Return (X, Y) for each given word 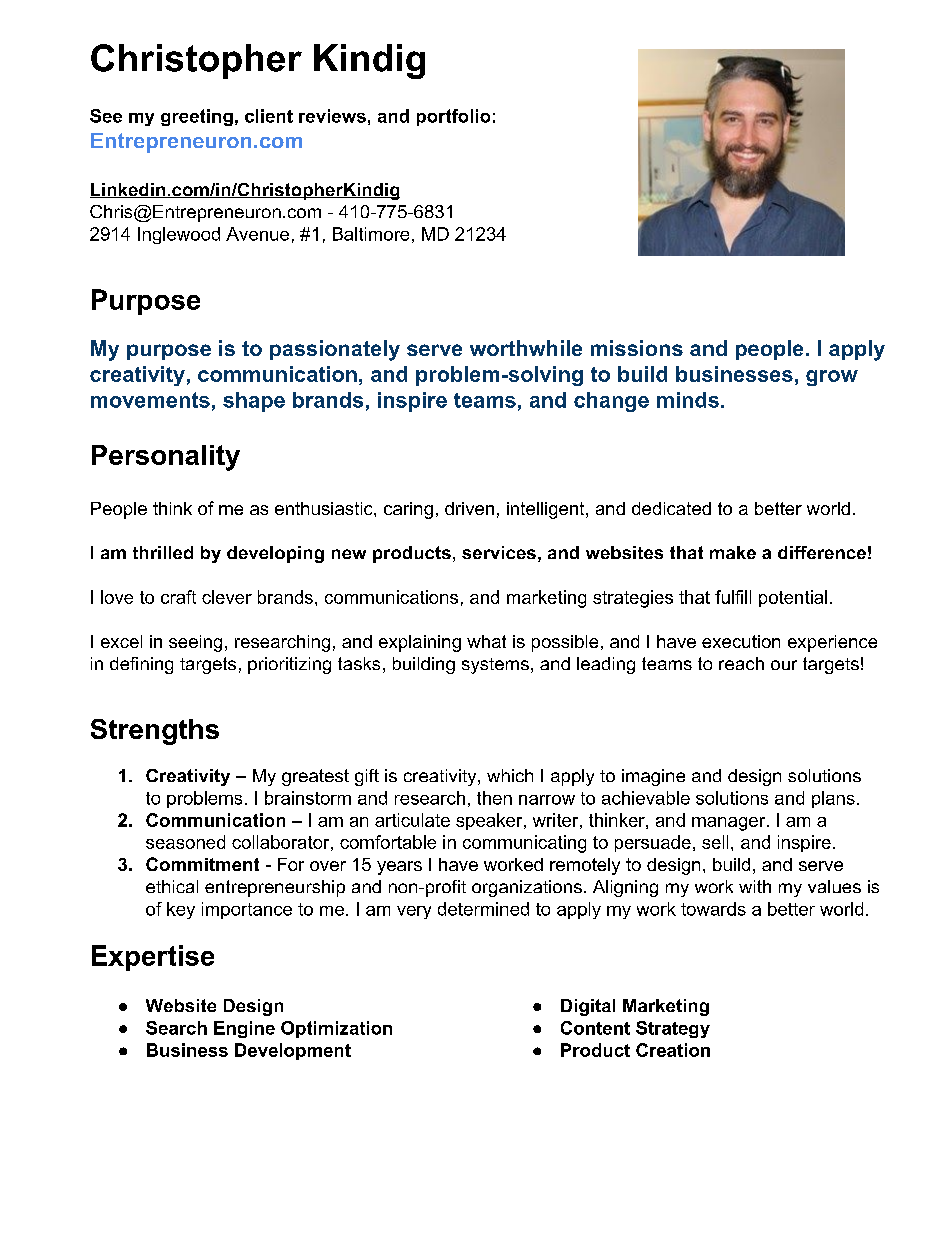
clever (227, 597)
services (499, 552)
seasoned (185, 842)
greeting (197, 117)
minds (688, 400)
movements (150, 400)
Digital (588, 1007)
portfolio (453, 117)
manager (728, 824)
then (494, 798)
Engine (244, 1029)
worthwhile (526, 348)
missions (637, 348)
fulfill (733, 597)
